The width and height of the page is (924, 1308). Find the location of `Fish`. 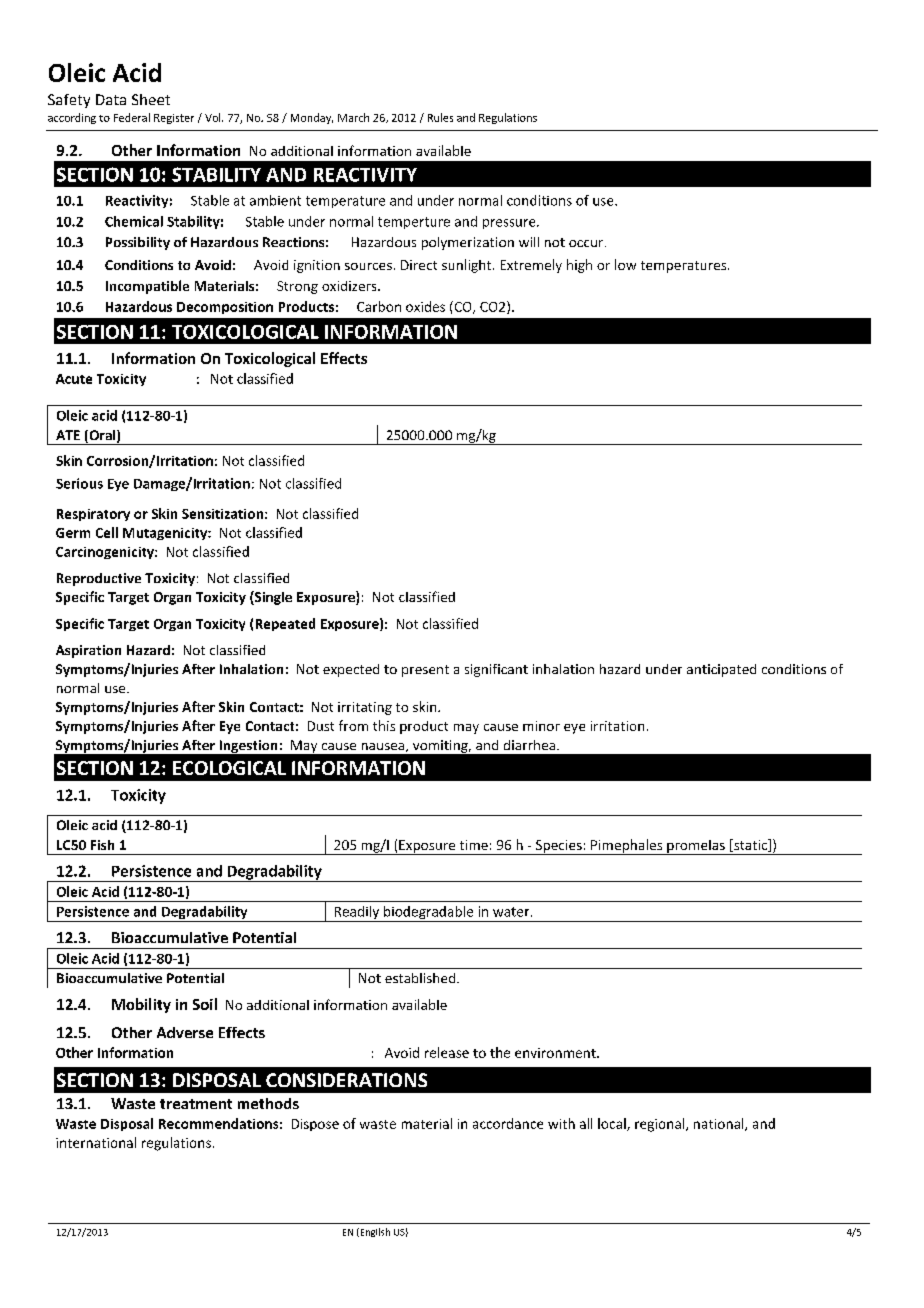

Fish is located at coordinates (102, 845).
